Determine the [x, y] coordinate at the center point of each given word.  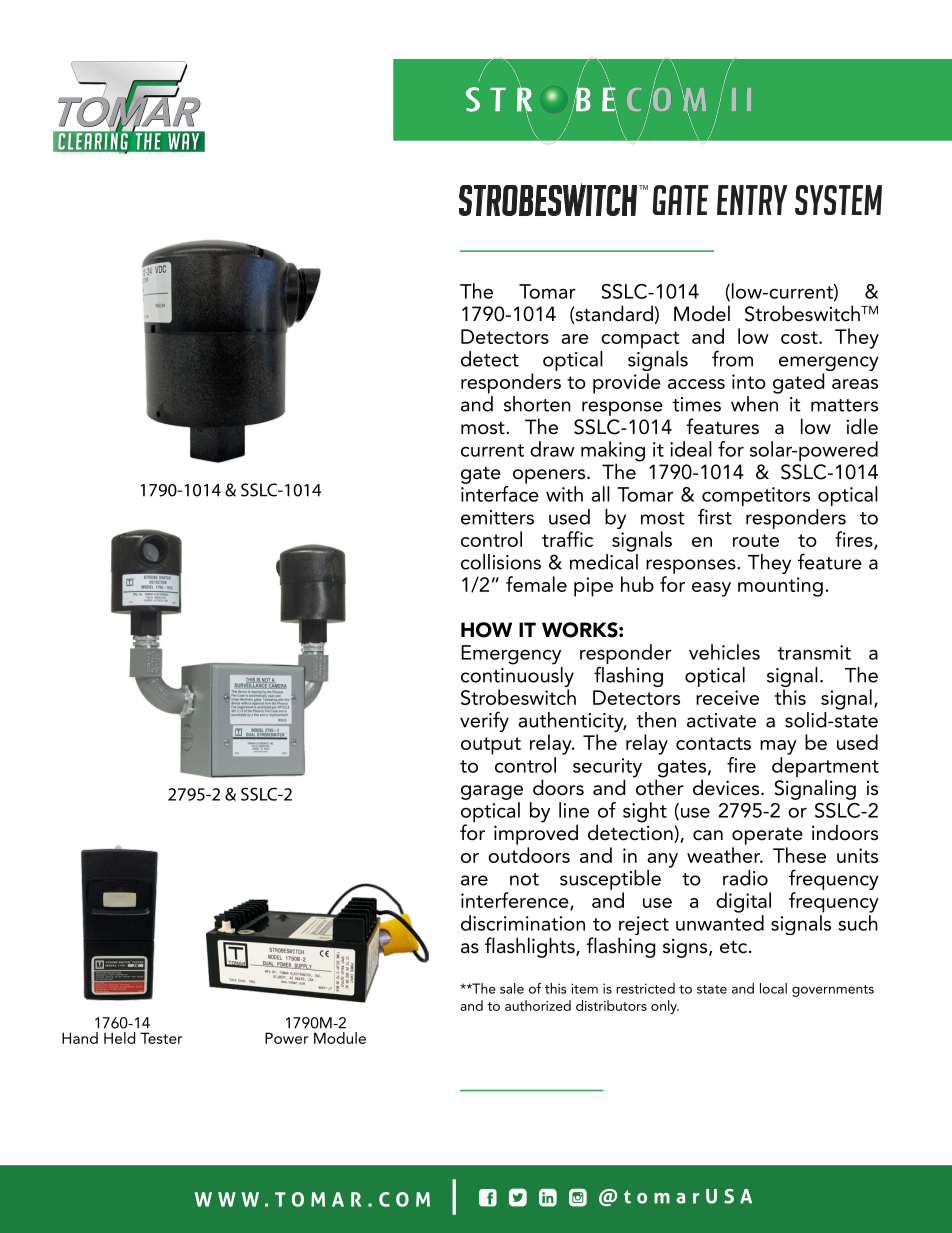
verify [484, 721]
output [491, 746]
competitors [756, 498]
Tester [161, 1038]
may [778, 747]
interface [500, 494]
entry [752, 200]
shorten [537, 404]
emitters [497, 517]
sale [512, 988]
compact [640, 340]
